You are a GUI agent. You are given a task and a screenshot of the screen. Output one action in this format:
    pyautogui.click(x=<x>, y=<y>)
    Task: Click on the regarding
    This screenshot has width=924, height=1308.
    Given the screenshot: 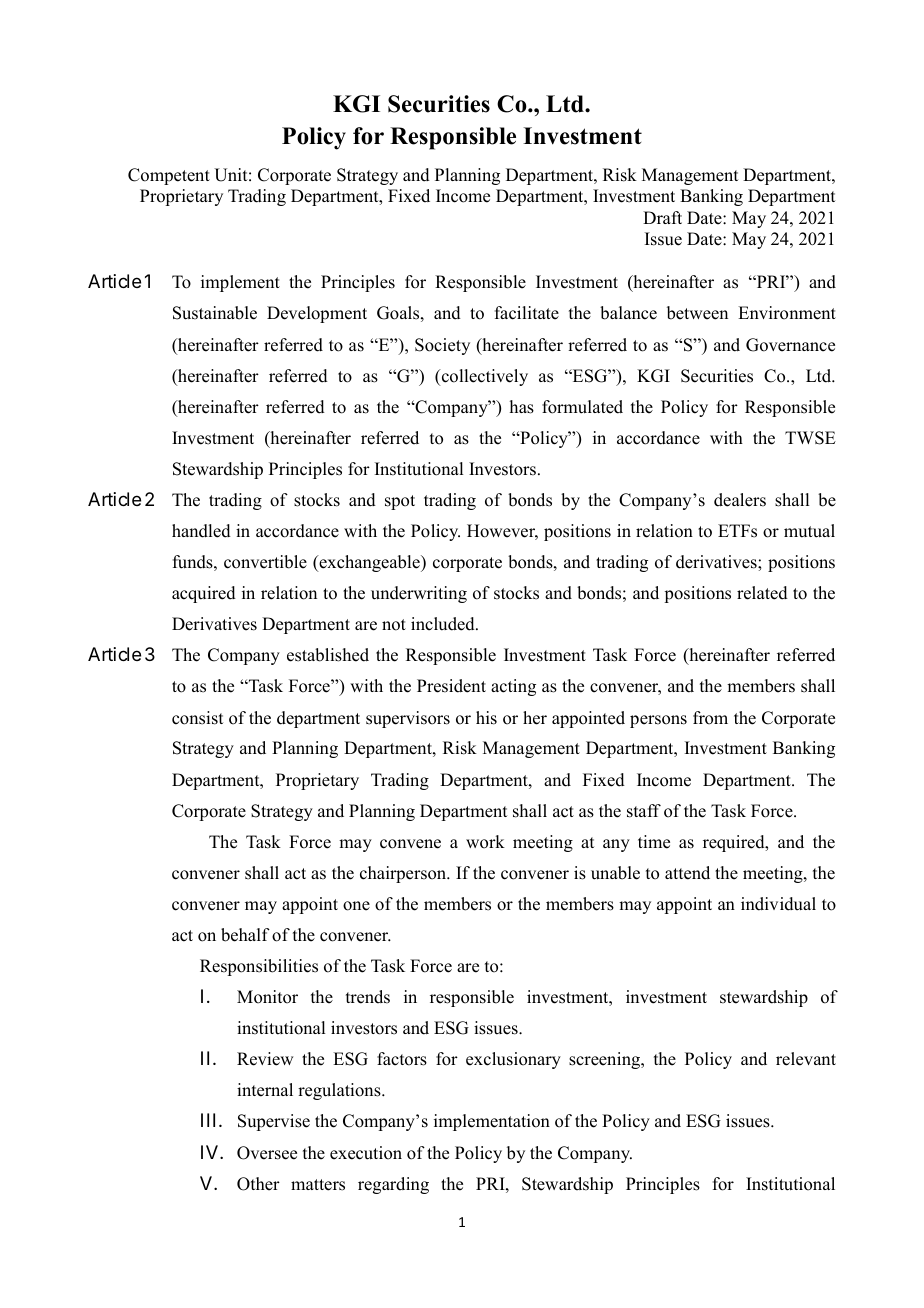 What is the action you would take?
    pyautogui.click(x=393, y=1185)
